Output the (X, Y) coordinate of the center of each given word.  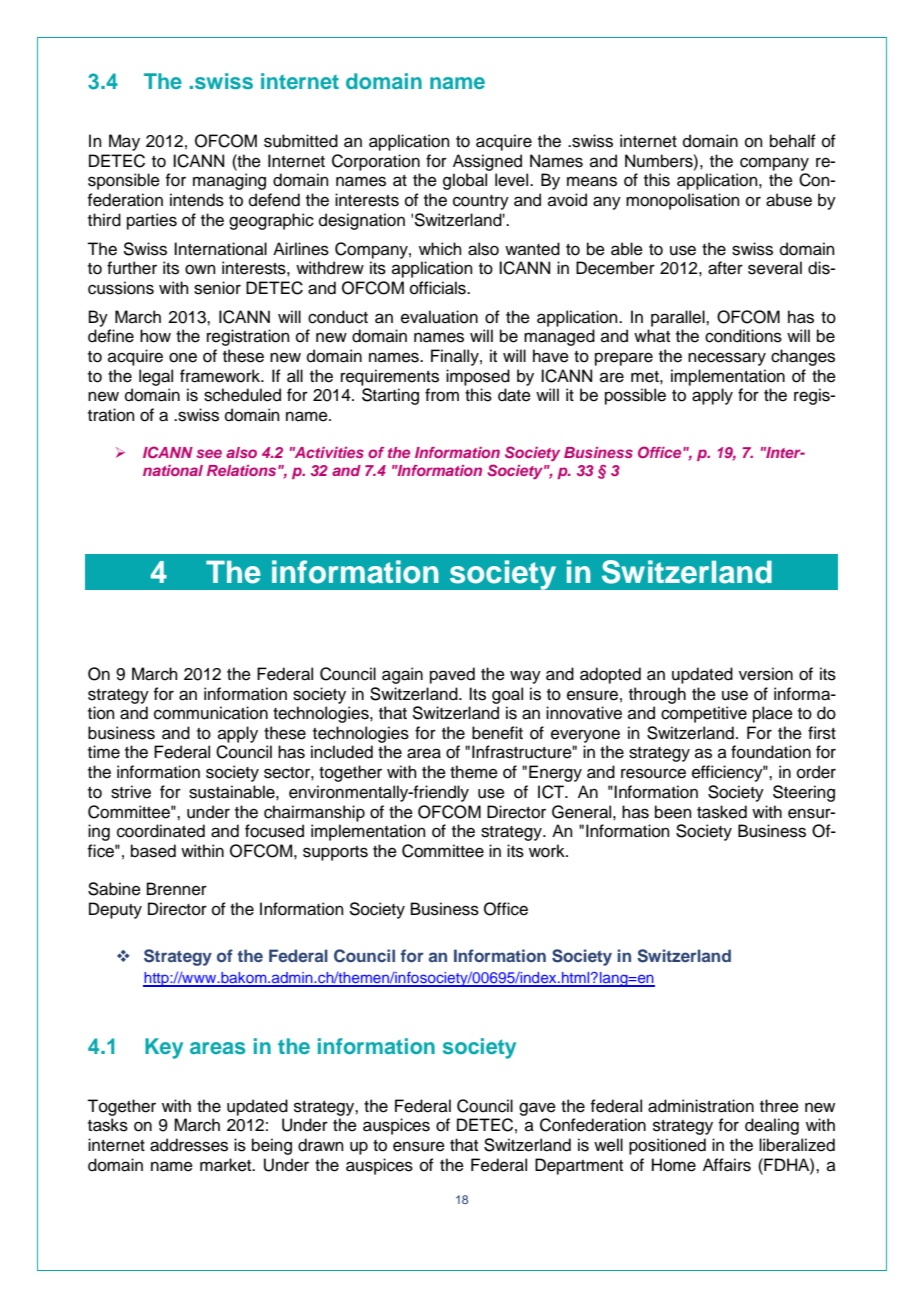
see (209, 453)
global (465, 181)
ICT (552, 792)
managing (229, 181)
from (442, 395)
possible (635, 396)
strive (131, 792)
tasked (722, 812)
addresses (189, 1145)
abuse (789, 200)
